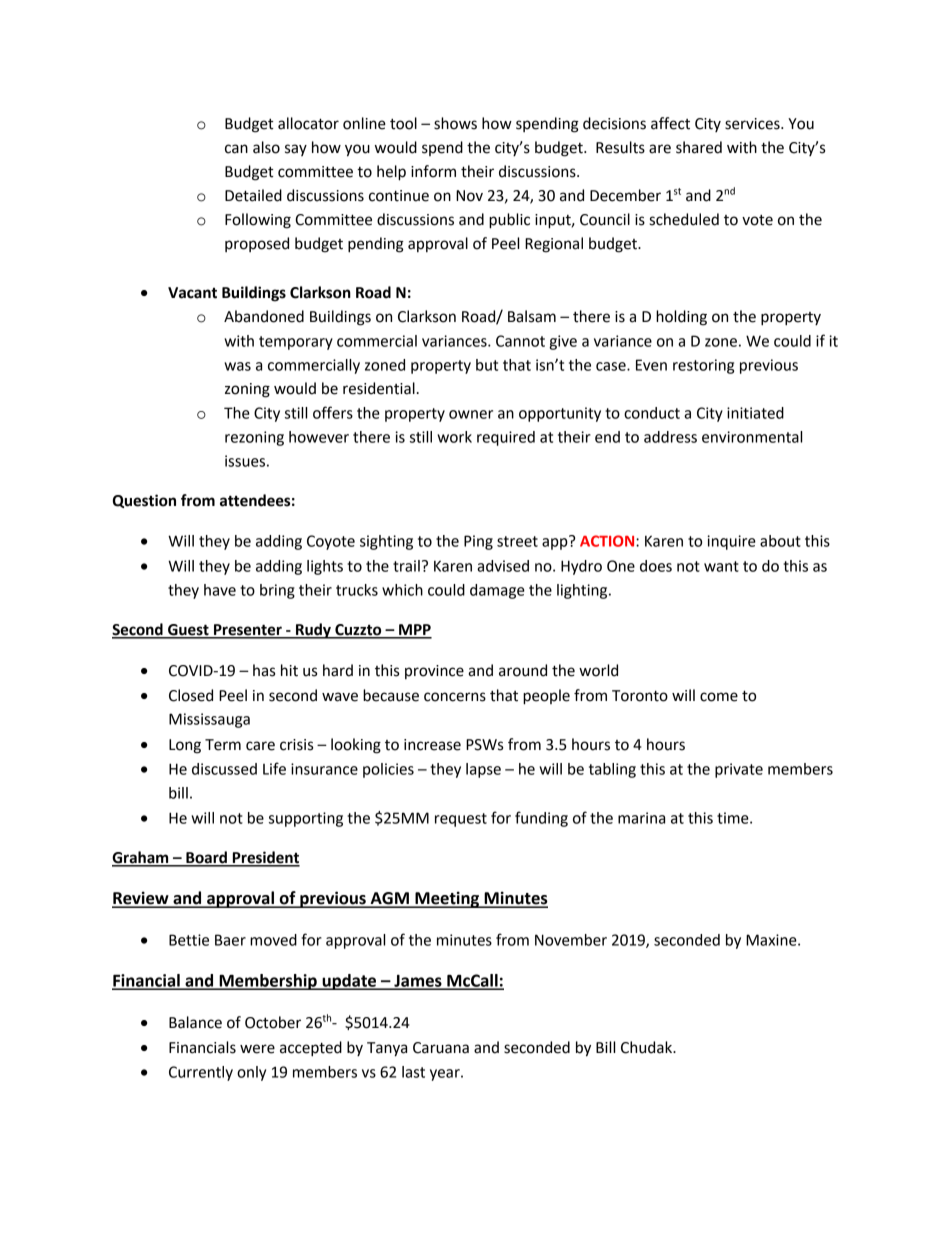 The height and width of the screenshot is (1233, 952). What do you see at coordinates (699, 147) in the screenshot?
I see `shared` at bounding box center [699, 147].
